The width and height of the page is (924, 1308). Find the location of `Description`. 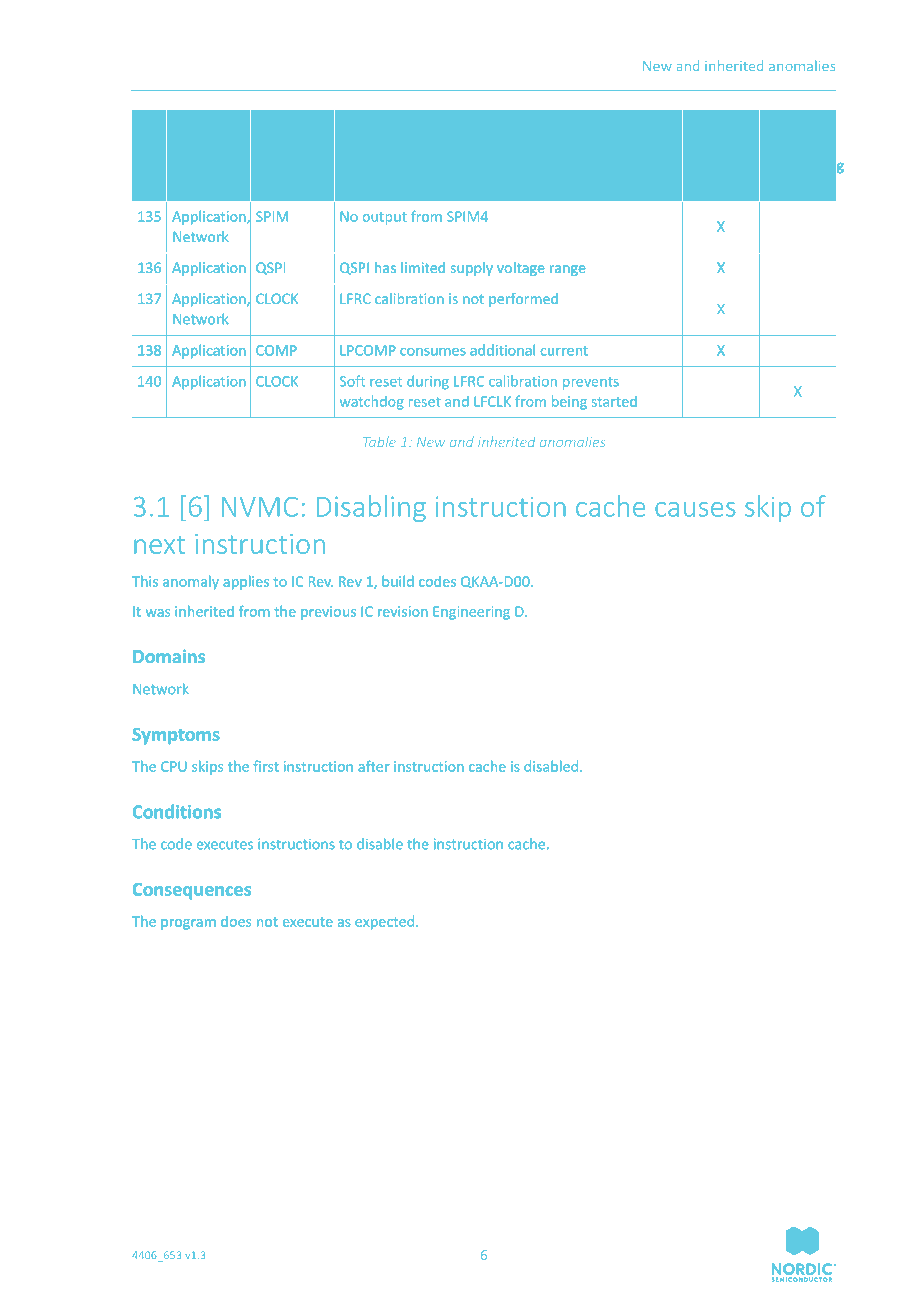

Description is located at coordinates (378, 126).
